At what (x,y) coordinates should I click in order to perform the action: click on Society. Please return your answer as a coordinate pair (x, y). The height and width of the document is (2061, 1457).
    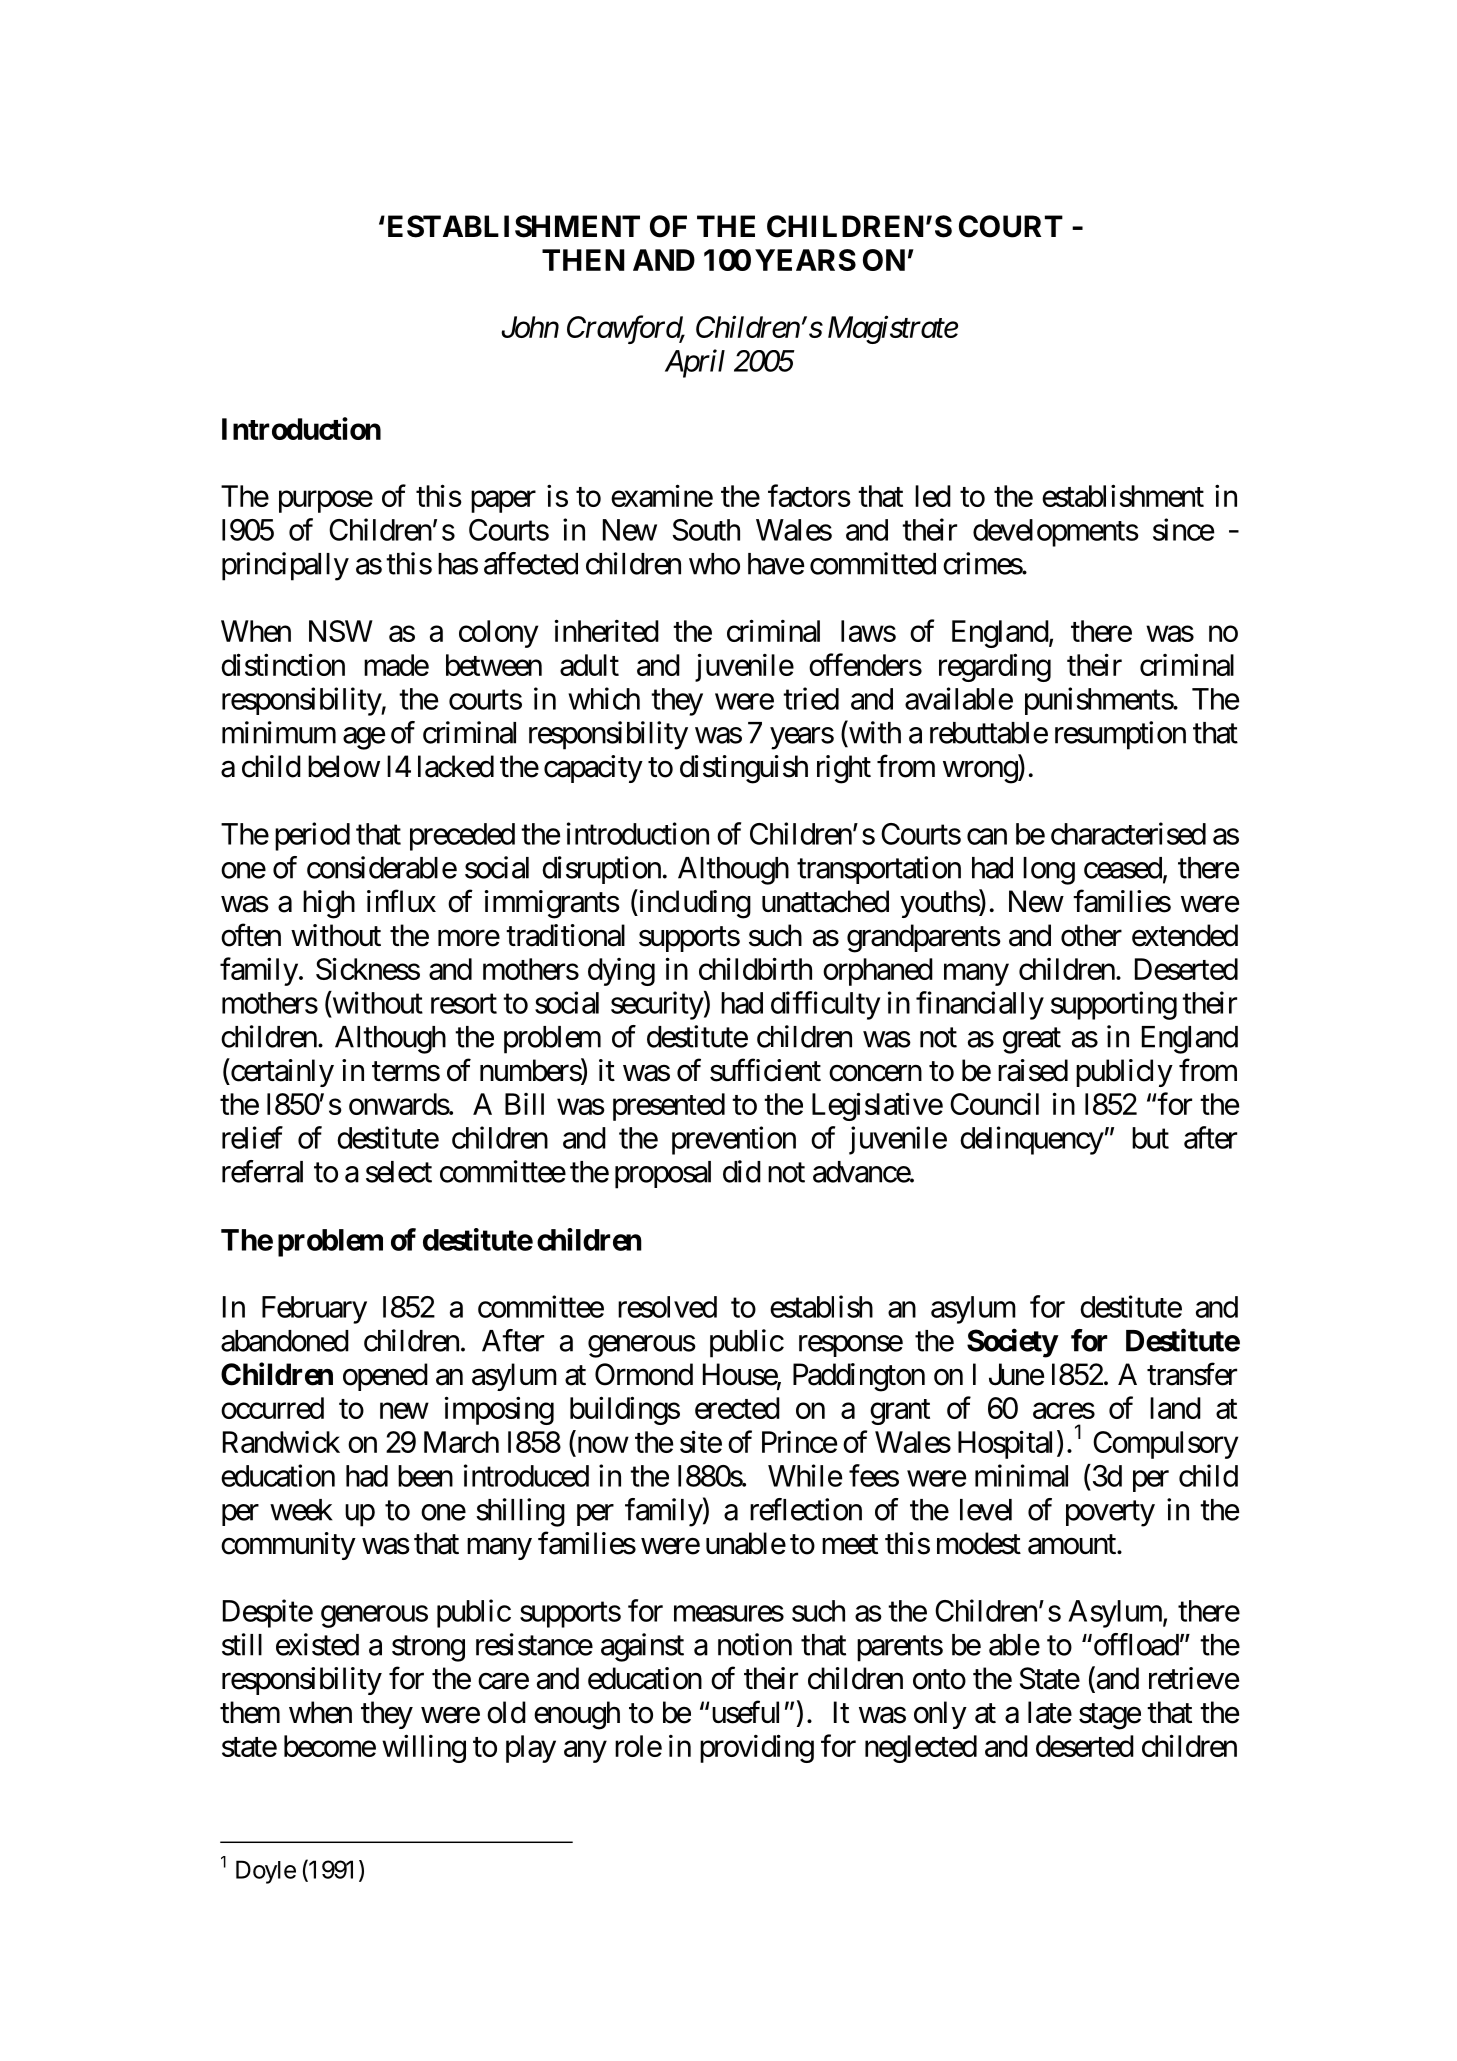
    Looking at the image, I should click on (1012, 1343).
